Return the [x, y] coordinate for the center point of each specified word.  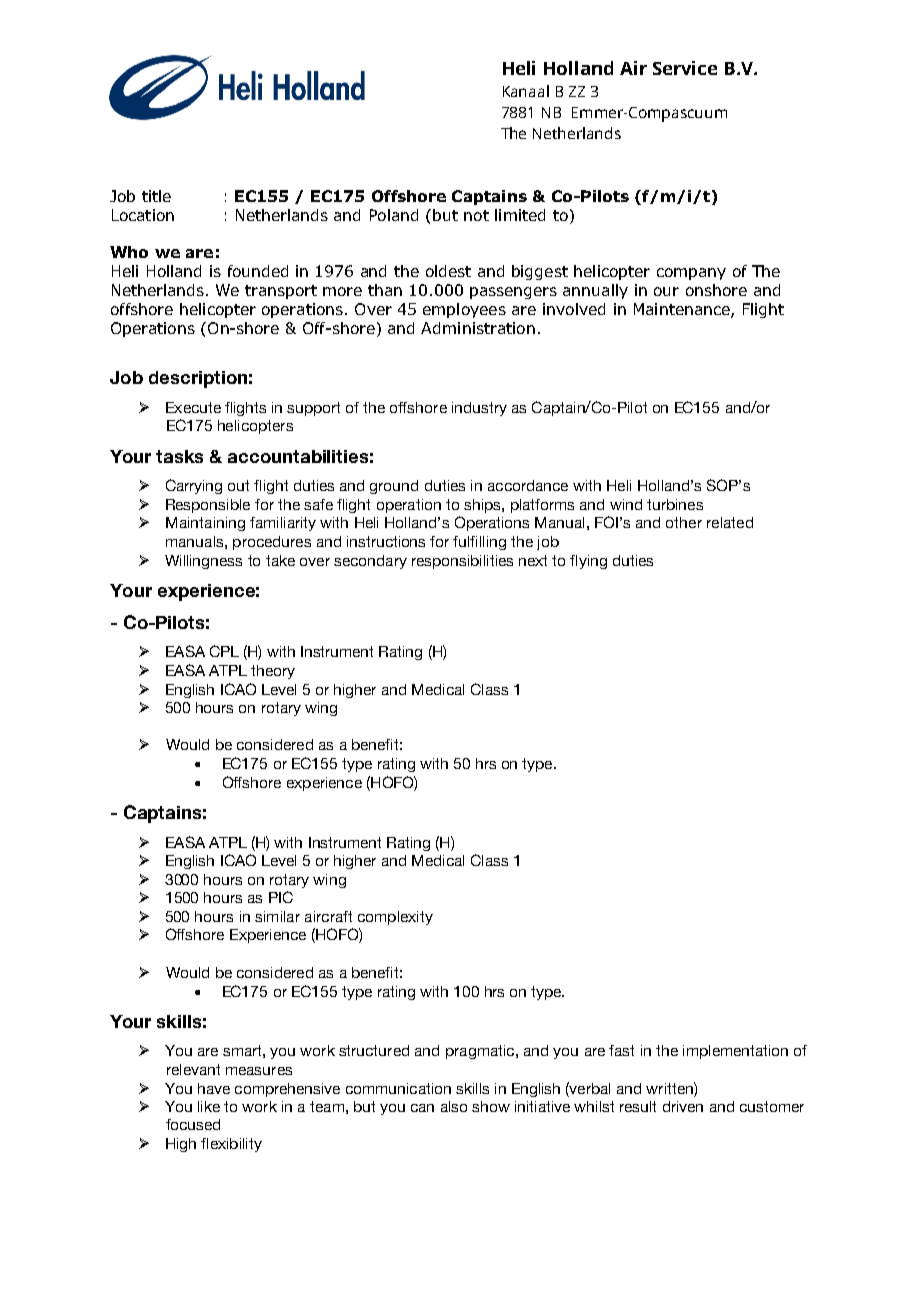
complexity [395, 918]
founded [258, 271]
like [209, 1106]
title [156, 196]
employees [464, 310]
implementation [735, 1052]
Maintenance [683, 310]
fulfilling [479, 543]
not [476, 215]
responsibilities [462, 562]
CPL [224, 651]
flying [588, 562]
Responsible [208, 506]
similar [277, 916]
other [684, 522]
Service [685, 68]
